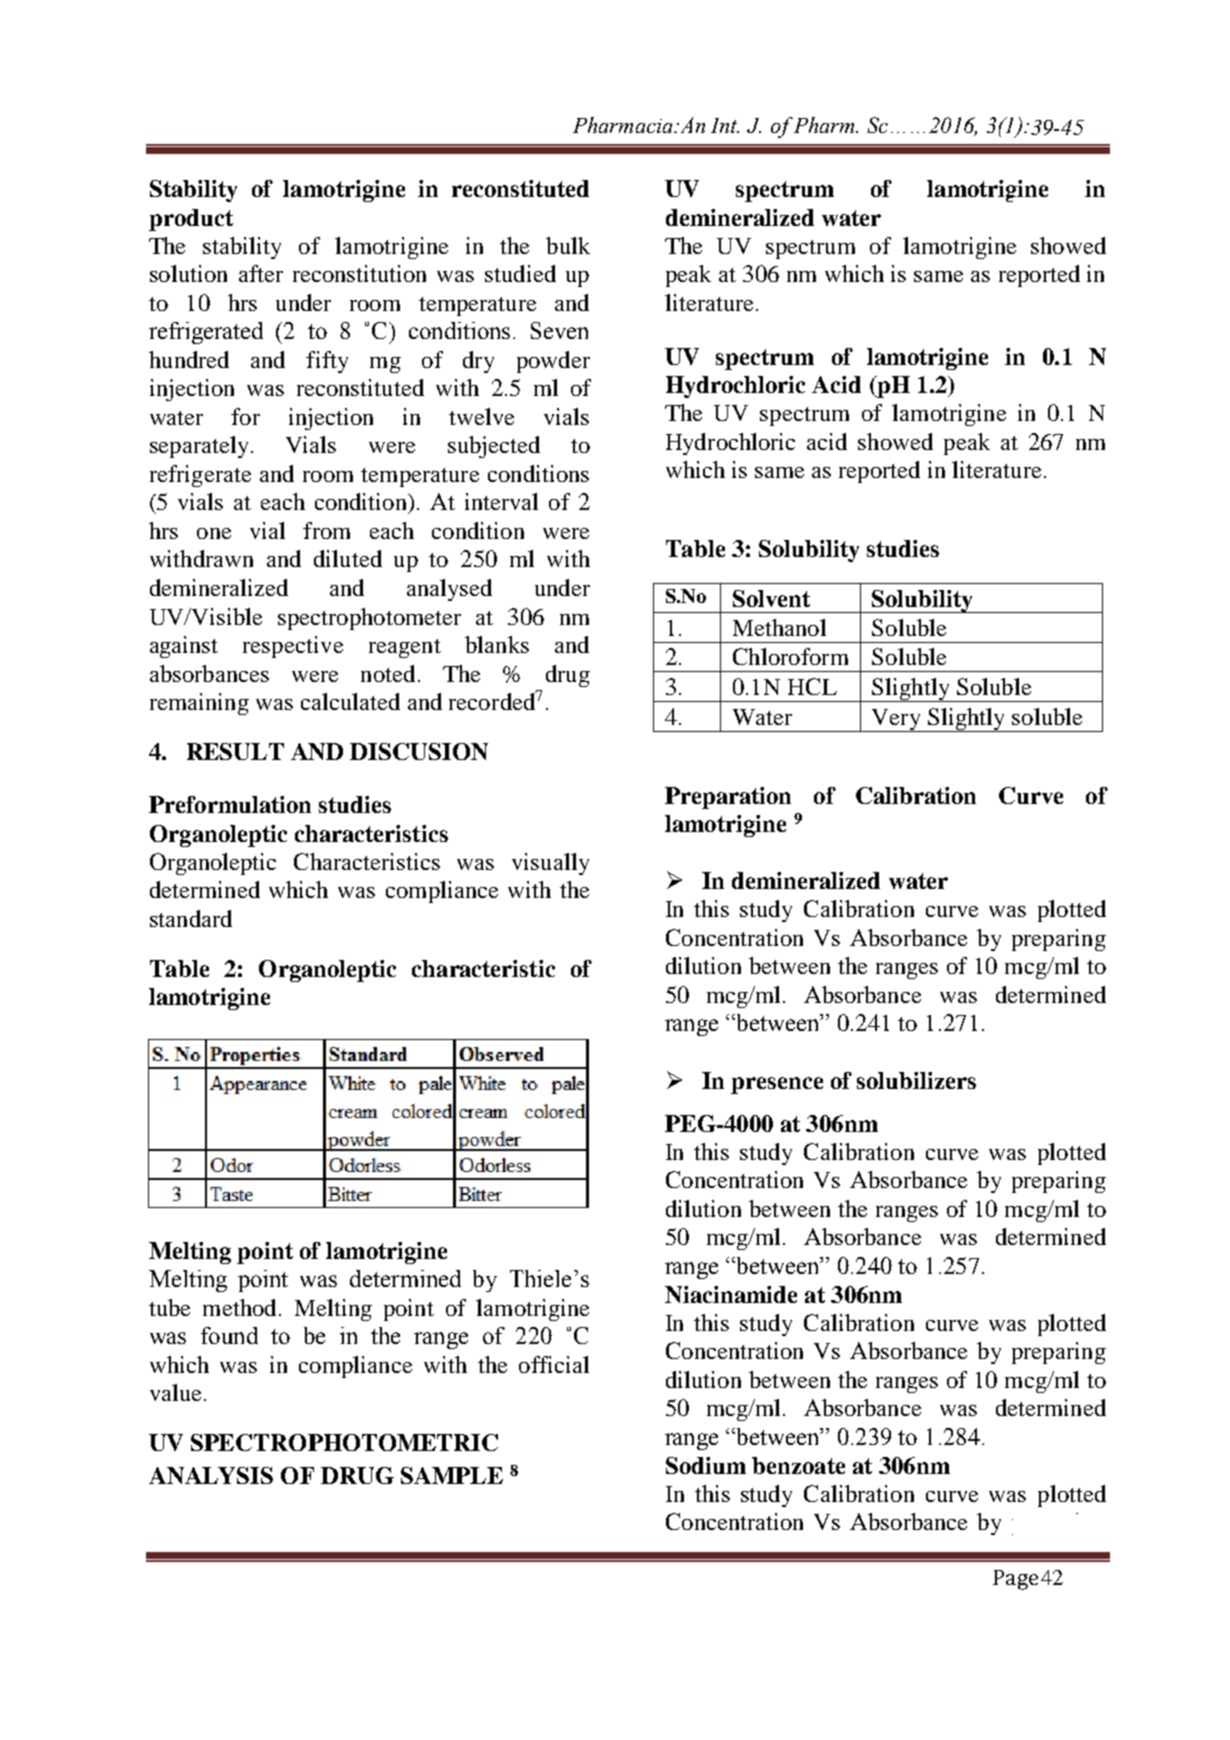 Image resolution: width=1230 pixels, height=1740 pixels. Describe the element at coordinates (777, 1085) in the document. I see `presence` at that location.
